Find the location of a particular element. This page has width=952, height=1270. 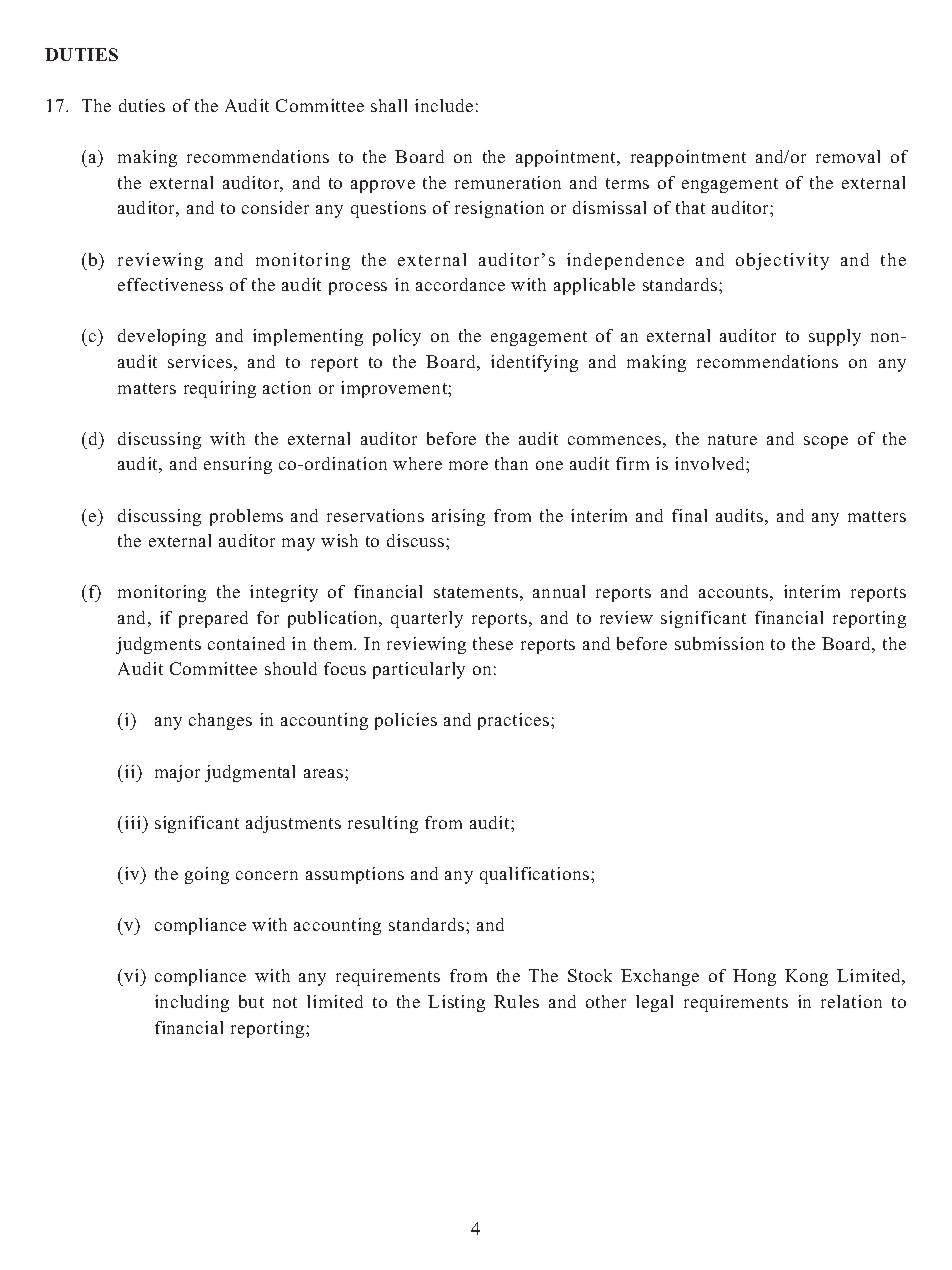

statements is located at coordinates (476, 592).
